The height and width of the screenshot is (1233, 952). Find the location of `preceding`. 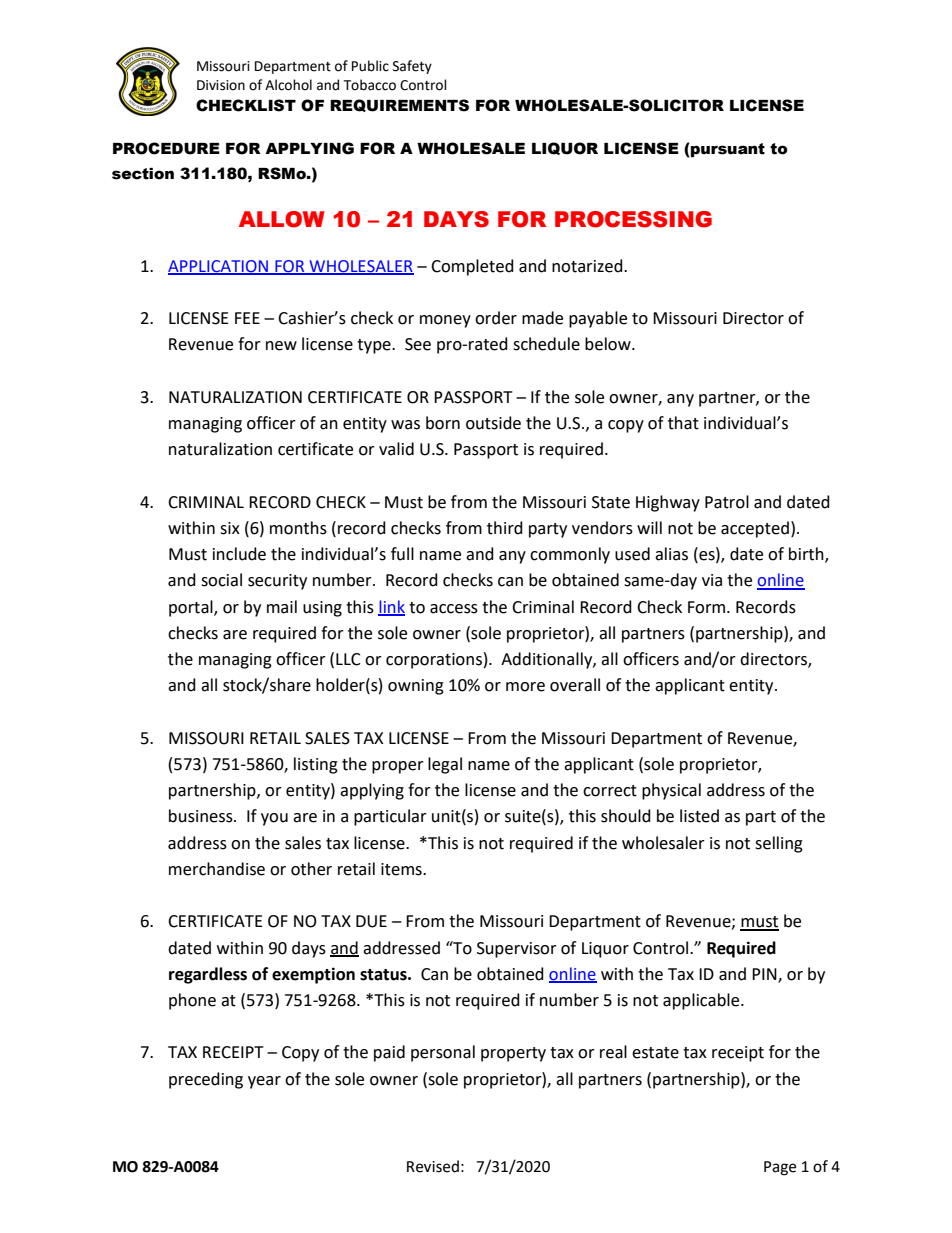

preceding is located at coordinates (206, 1080).
